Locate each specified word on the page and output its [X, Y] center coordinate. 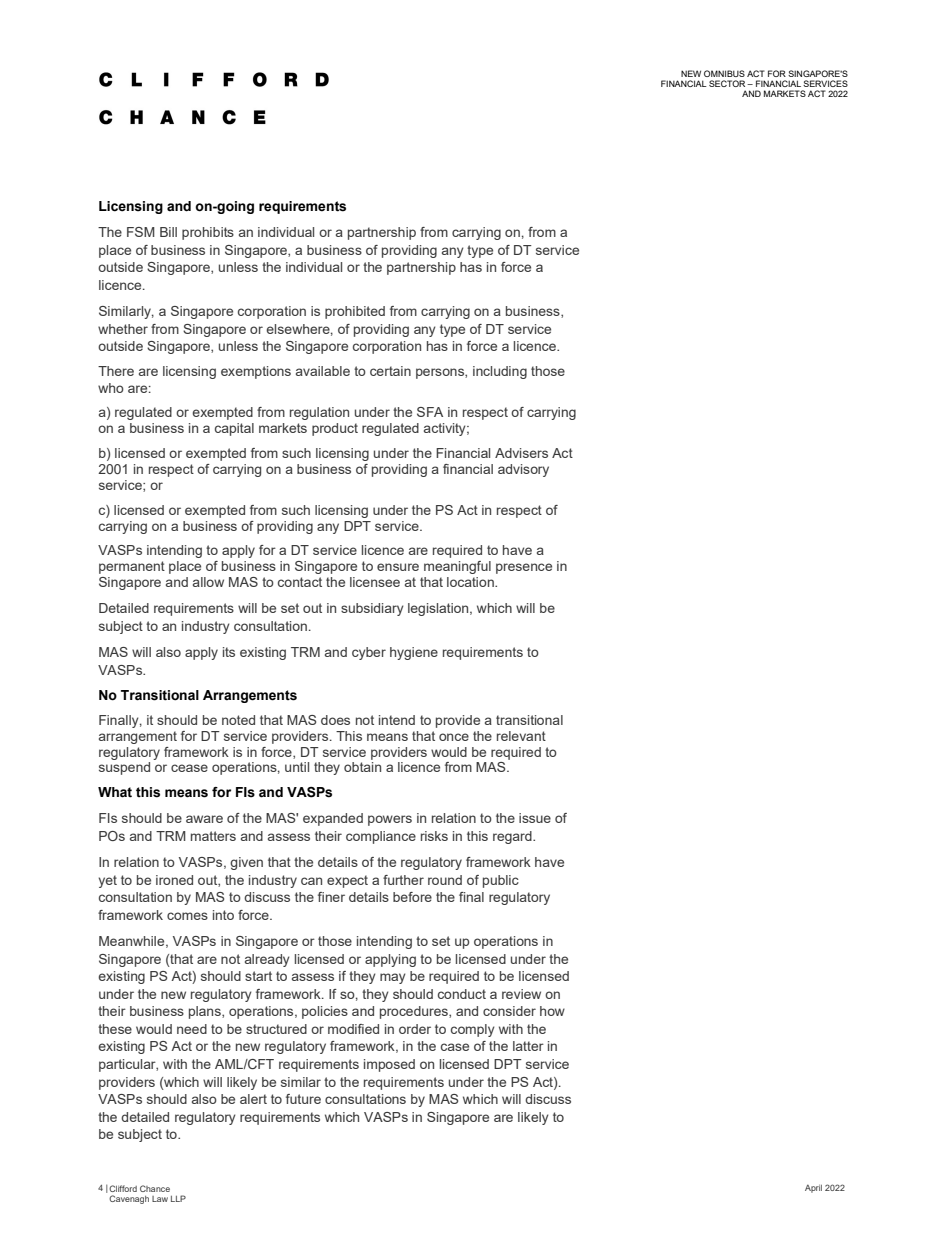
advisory [523, 470]
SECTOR [728, 83]
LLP [178, 1198]
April [813, 1189]
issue [535, 818]
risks [434, 836]
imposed [389, 1065]
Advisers [521, 453]
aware [204, 819]
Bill [168, 232]
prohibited [355, 312]
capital [234, 429]
